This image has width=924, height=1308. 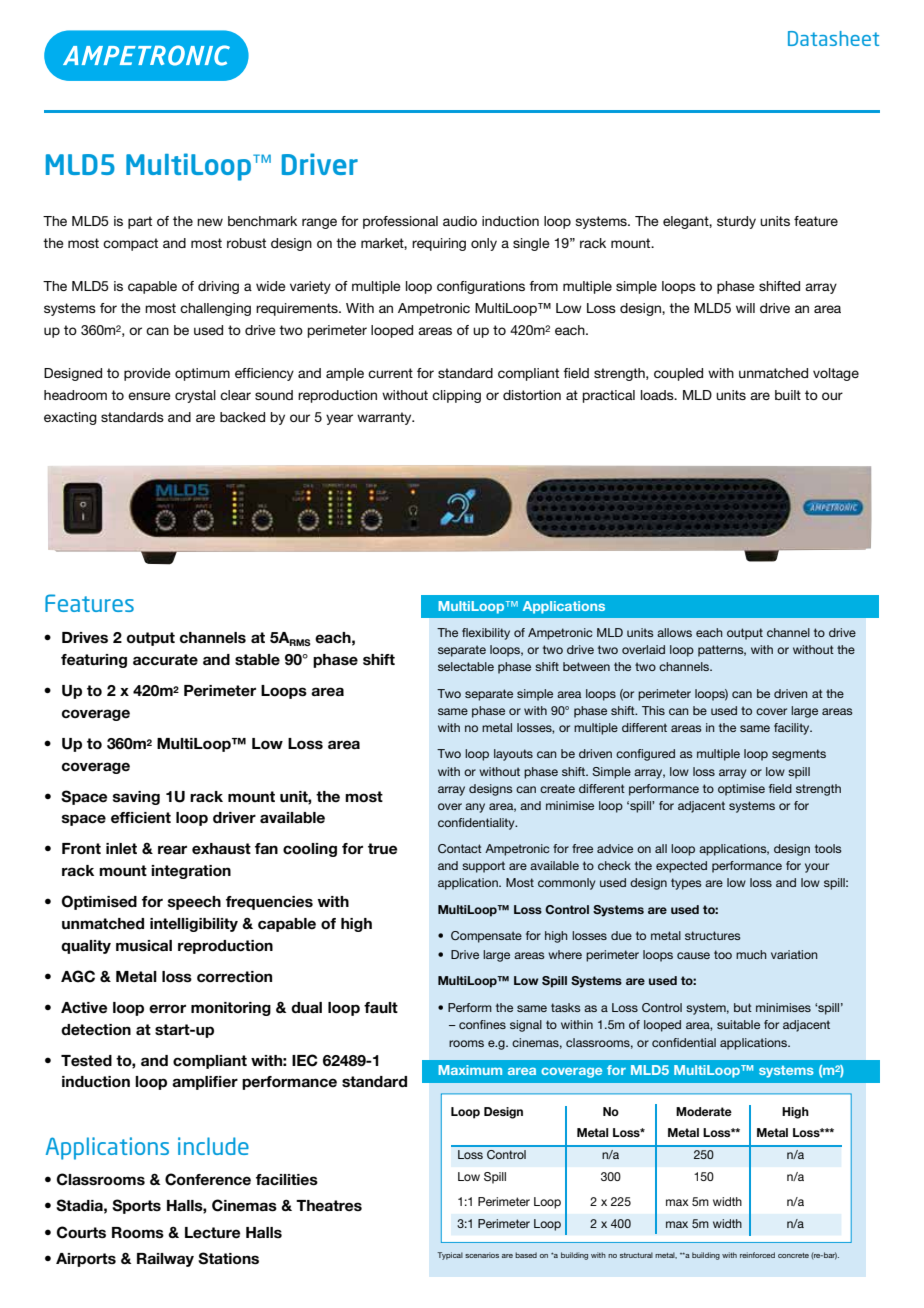 What do you see at coordinates (165, 660) in the image?
I see `accurate` at bounding box center [165, 660].
